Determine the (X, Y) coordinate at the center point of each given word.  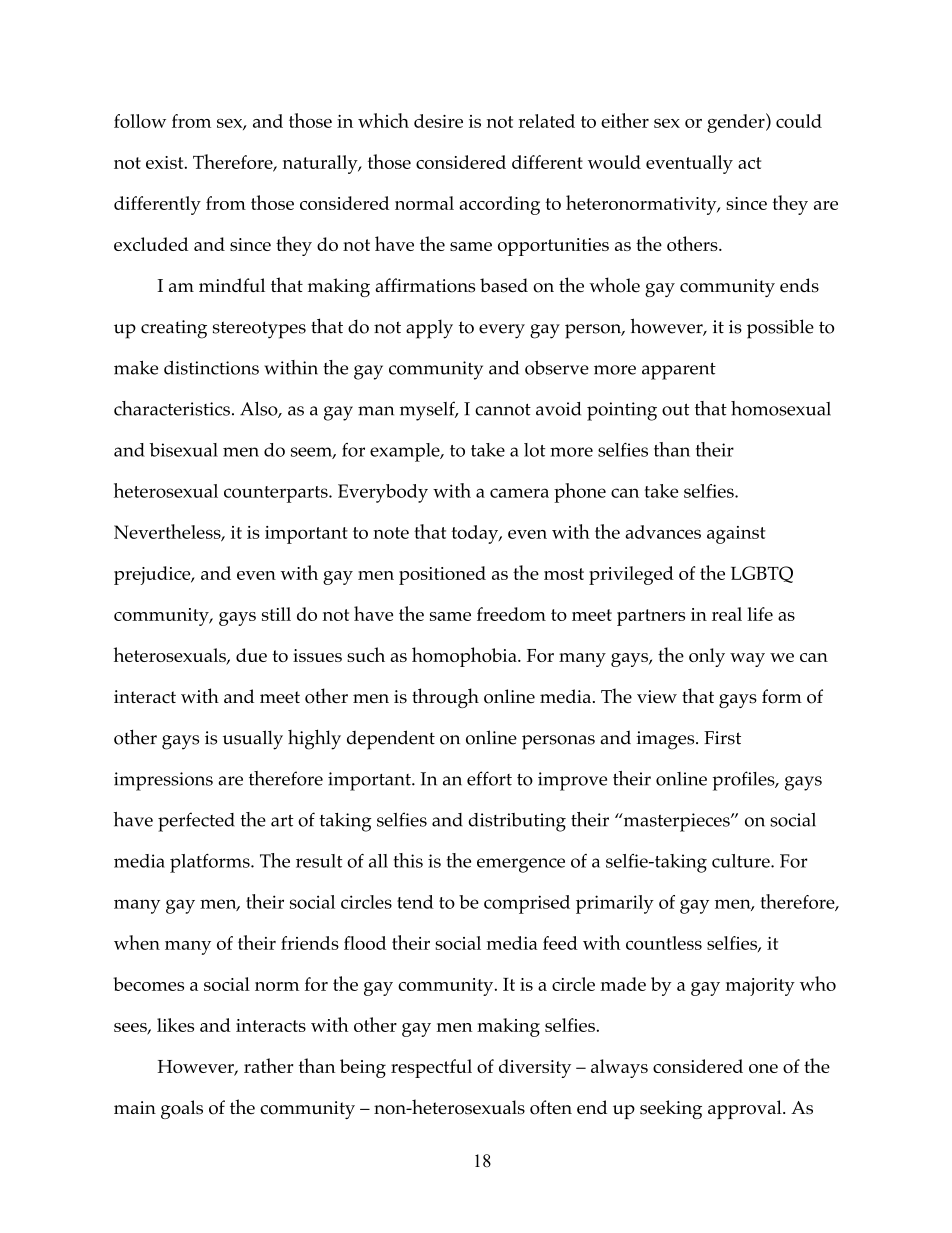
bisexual (184, 450)
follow (140, 121)
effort (489, 778)
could (799, 121)
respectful (431, 1068)
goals (182, 1109)
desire (438, 121)
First (722, 738)
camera (519, 493)
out (676, 409)
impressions (163, 781)
